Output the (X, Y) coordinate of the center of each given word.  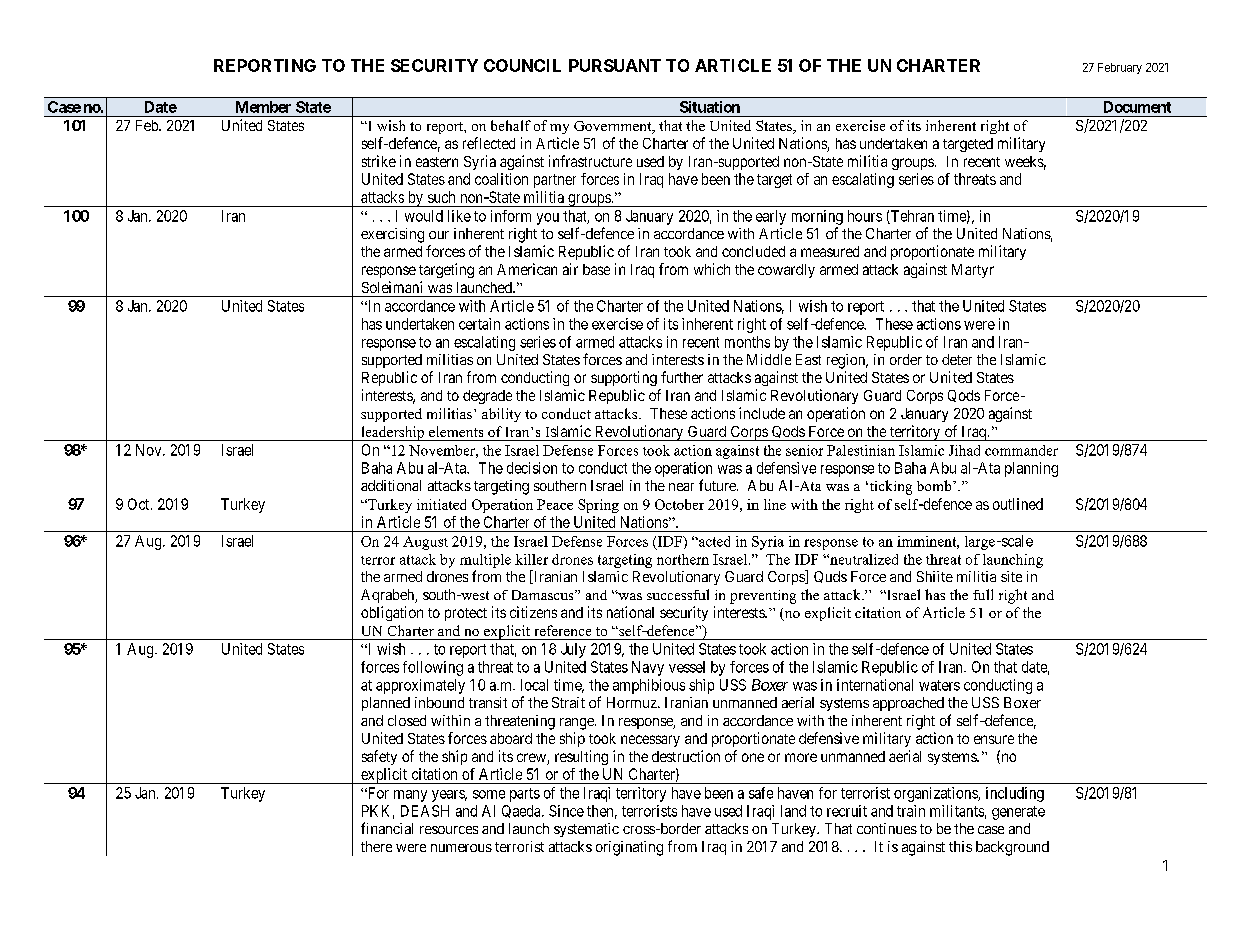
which (712, 269)
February (1120, 68)
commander (1021, 450)
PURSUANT (615, 65)
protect (466, 614)
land (793, 811)
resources (449, 830)
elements (456, 431)
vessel (687, 667)
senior (804, 450)
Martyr (973, 271)
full (983, 594)
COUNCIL (522, 65)
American (527, 269)
